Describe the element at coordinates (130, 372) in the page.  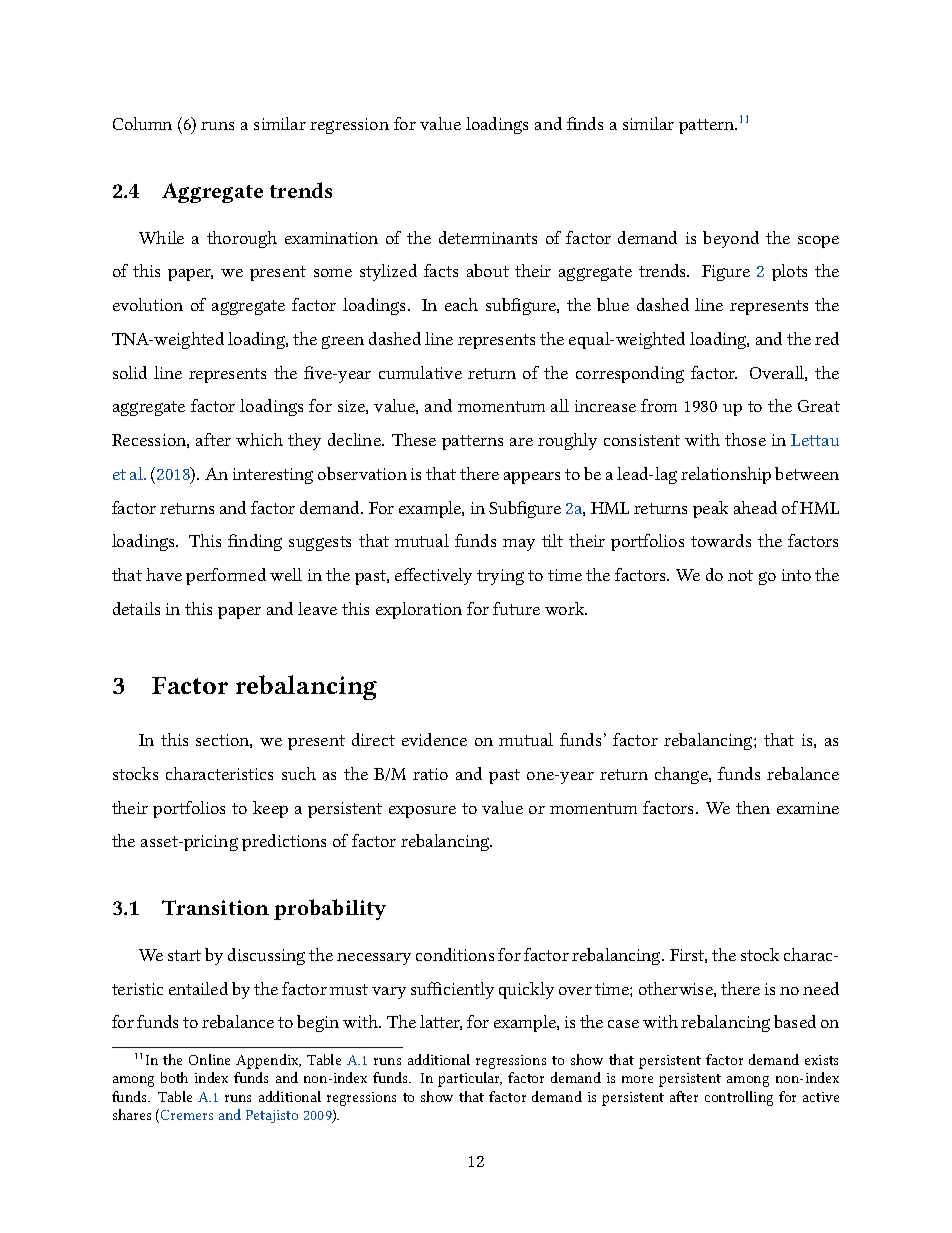
I see `solid` at that location.
